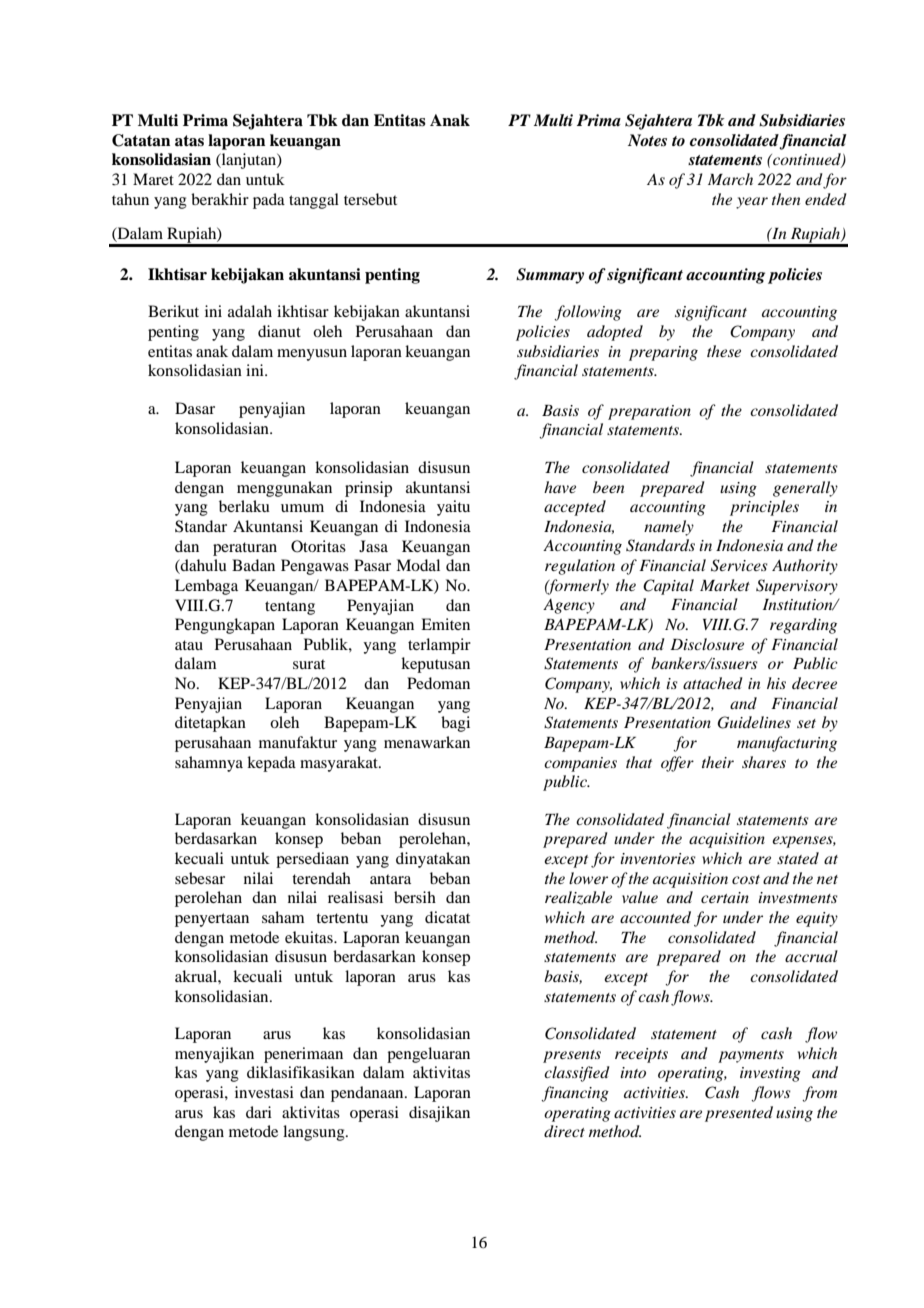 The width and height of the screenshot is (924, 1308). I want to click on March, so click(730, 179).
